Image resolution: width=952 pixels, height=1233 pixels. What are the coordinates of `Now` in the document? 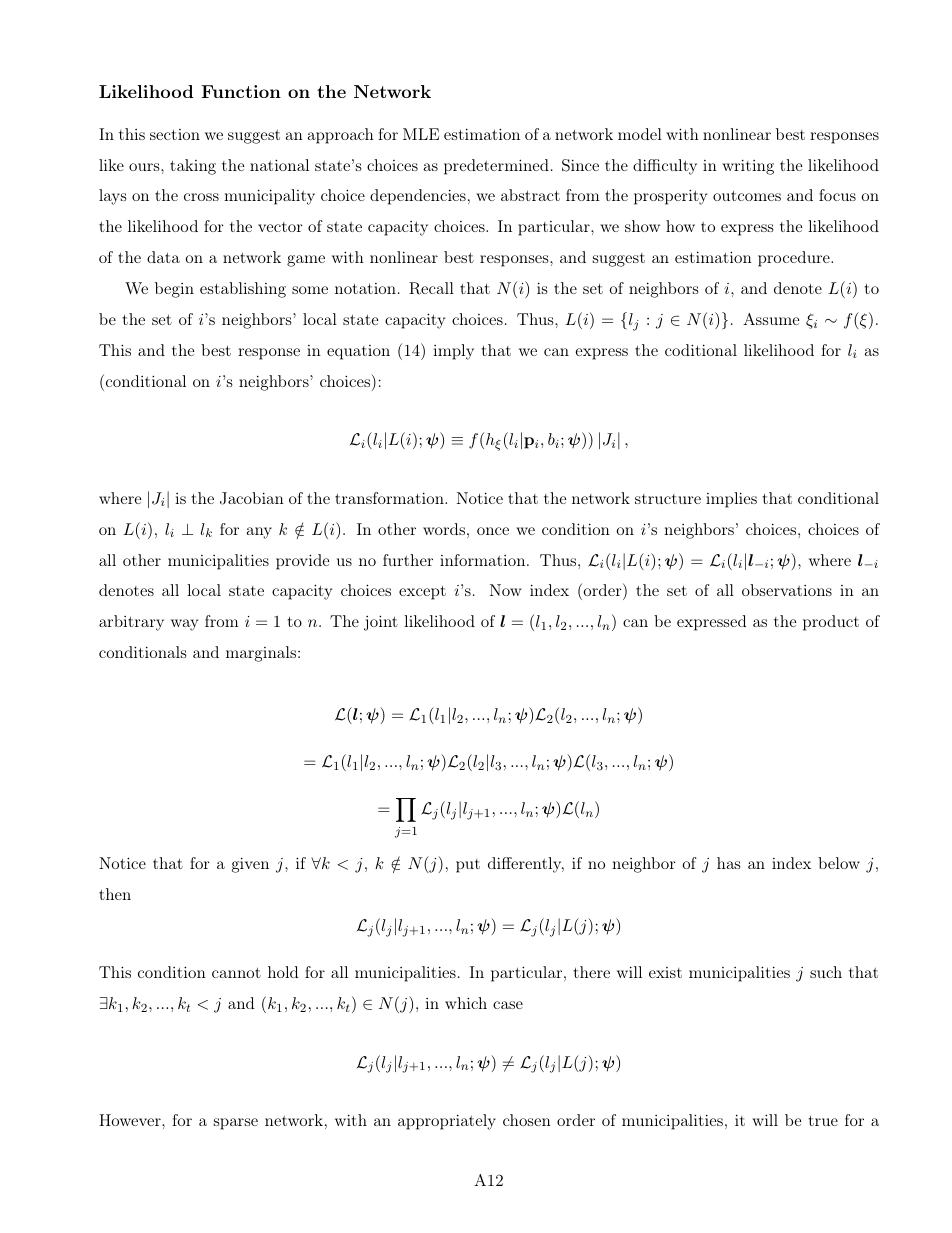 It's located at (506, 590).
